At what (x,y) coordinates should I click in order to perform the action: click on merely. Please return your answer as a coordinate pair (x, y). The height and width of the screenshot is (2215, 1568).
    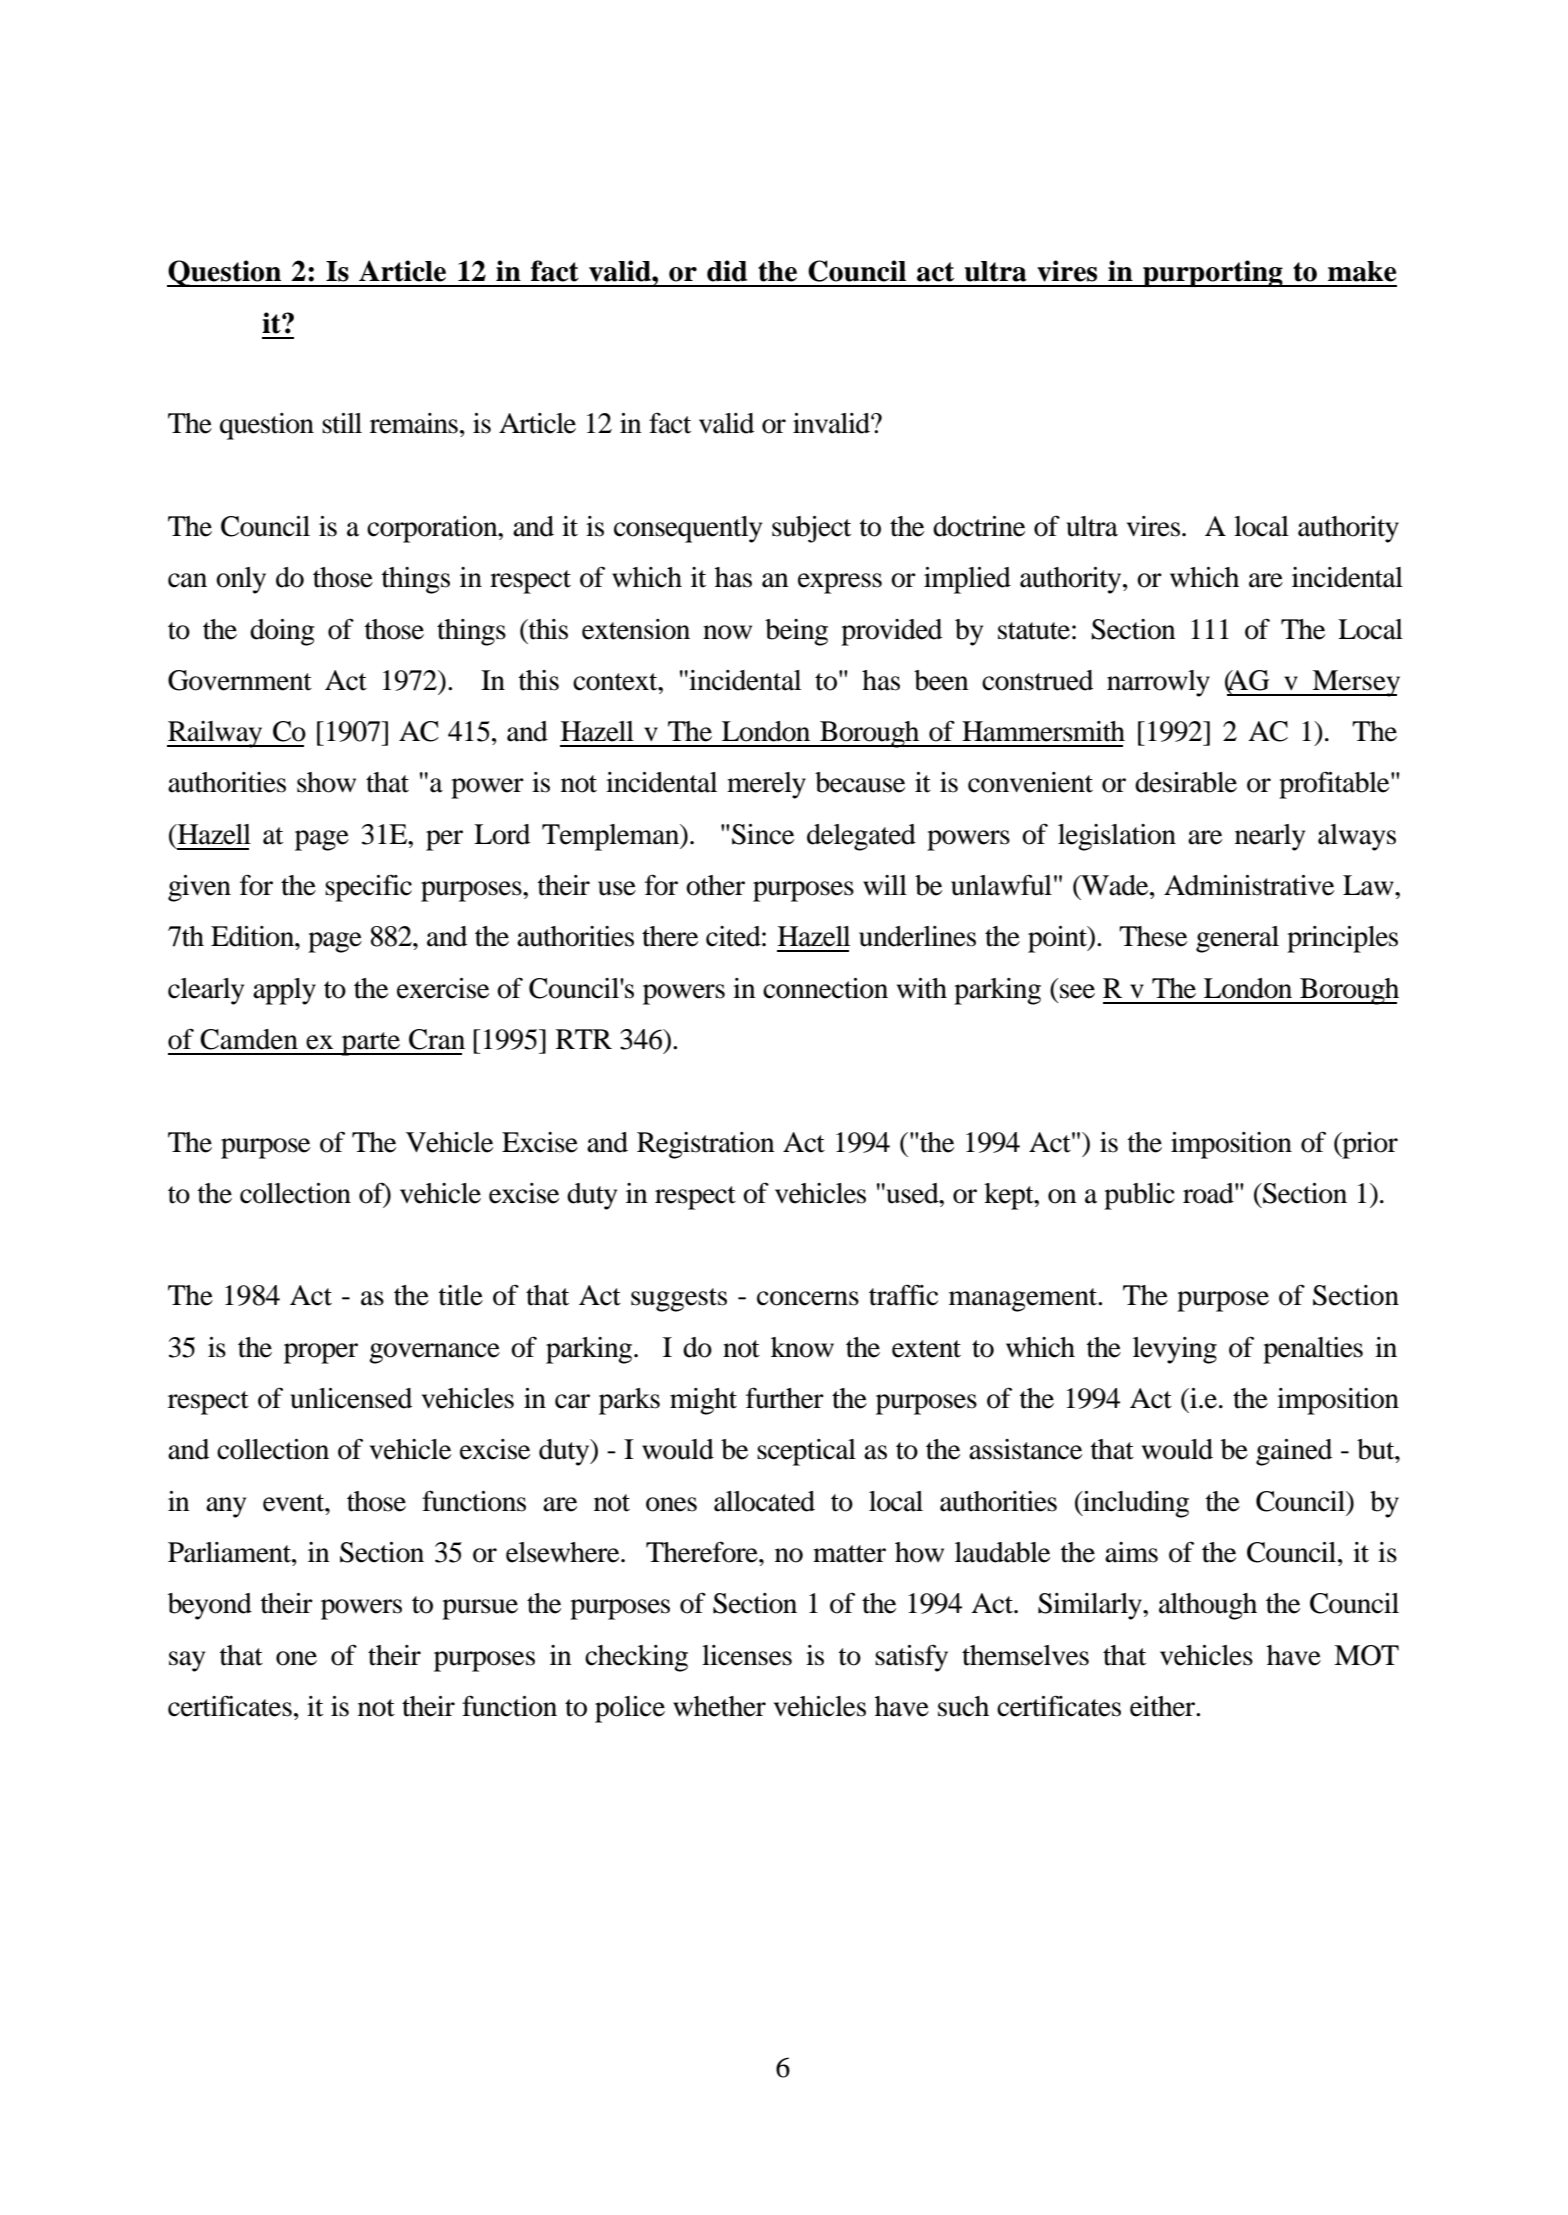
    Looking at the image, I should click on (766, 785).
